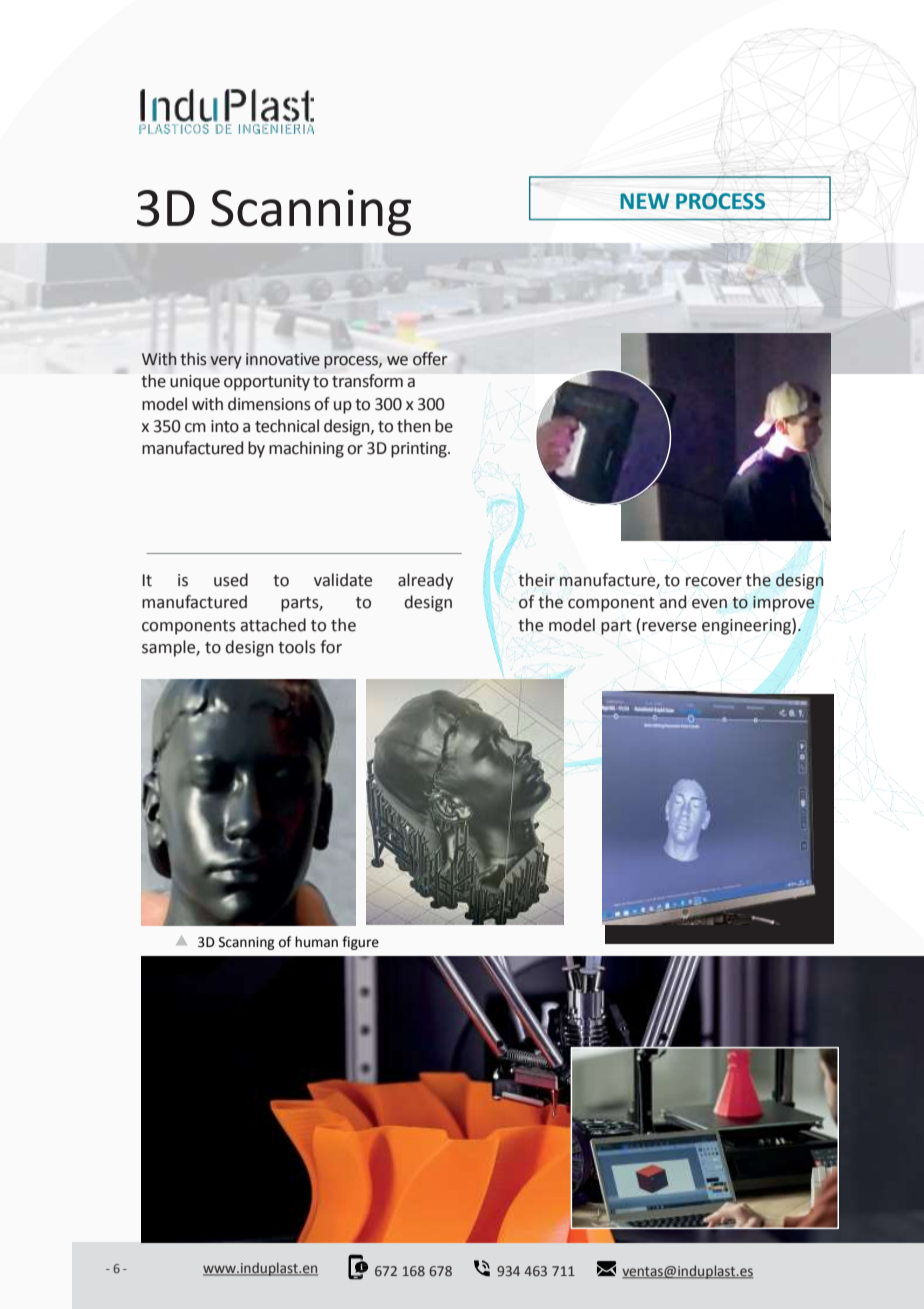  Describe the element at coordinates (283, 359) in the screenshot. I see `innovative` at that location.
